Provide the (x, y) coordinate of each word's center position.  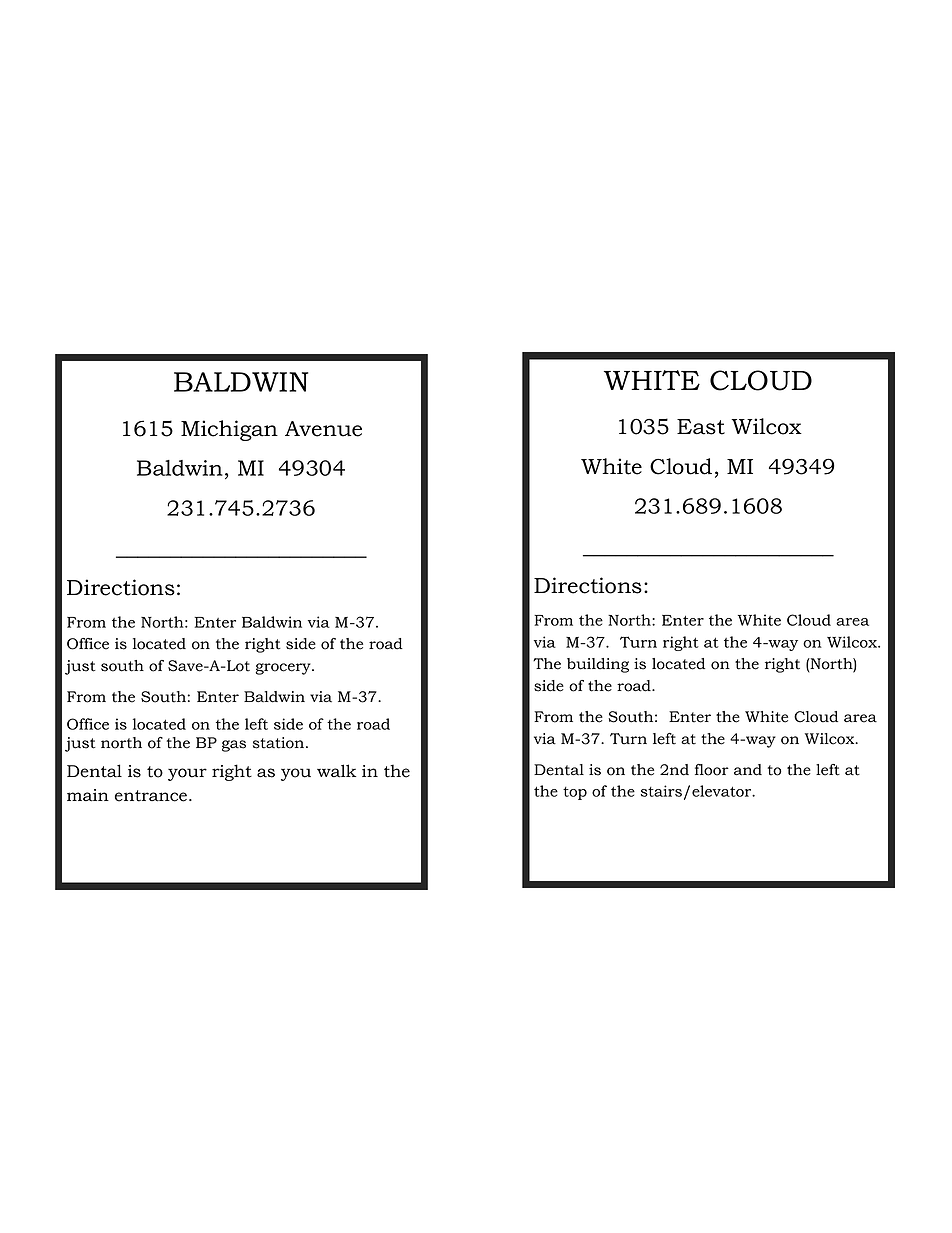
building (598, 665)
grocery (284, 669)
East (701, 427)
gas (234, 746)
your (187, 774)
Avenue (323, 429)
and (748, 770)
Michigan (229, 430)
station (278, 743)
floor (712, 770)
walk (336, 771)
